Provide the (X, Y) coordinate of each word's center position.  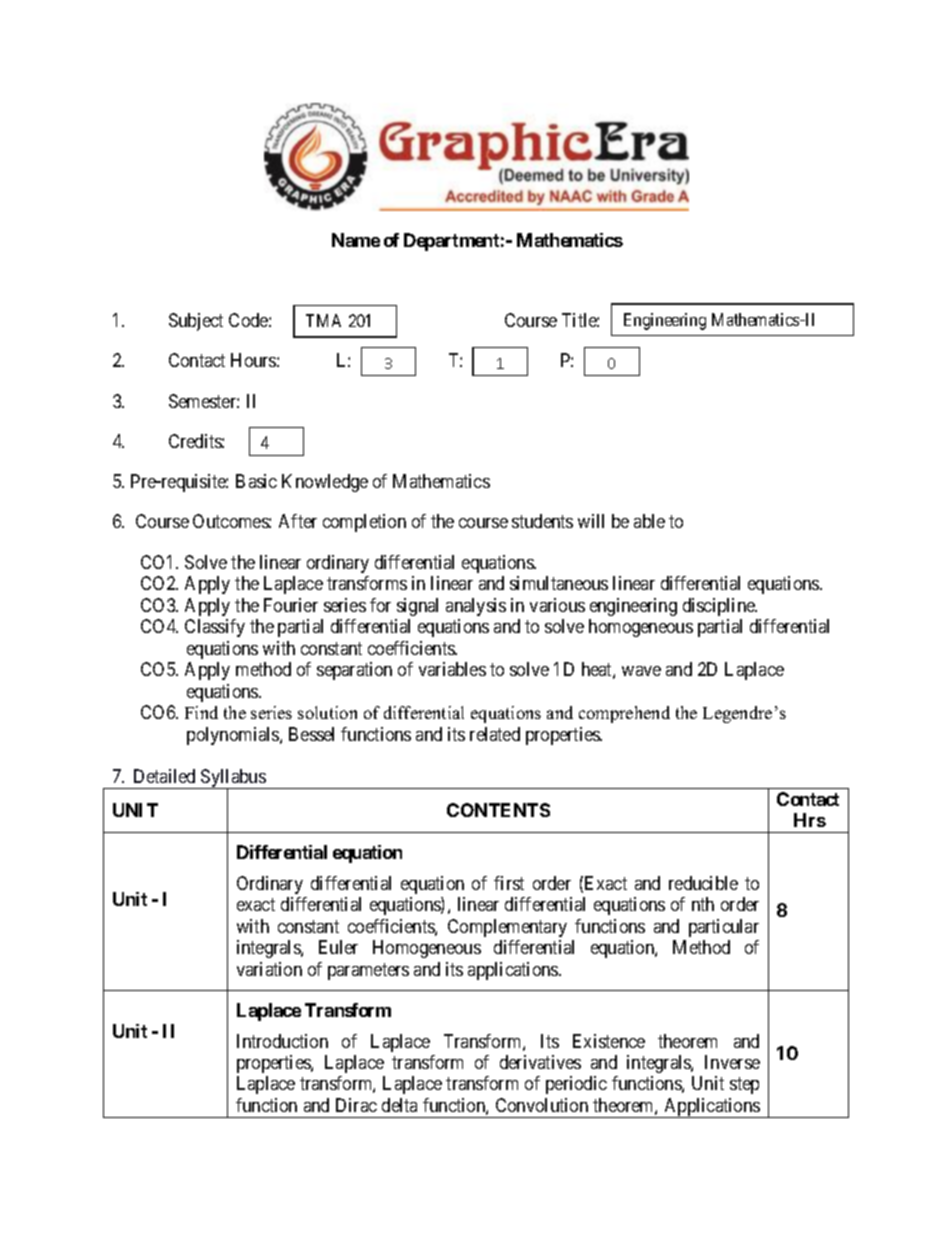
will (591, 521)
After (298, 521)
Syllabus (233, 780)
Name (356, 240)
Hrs (810, 820)
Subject (196, 322)
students (542, 521)
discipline (720, 607)
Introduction (282, 1041)
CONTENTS (498, 810)
